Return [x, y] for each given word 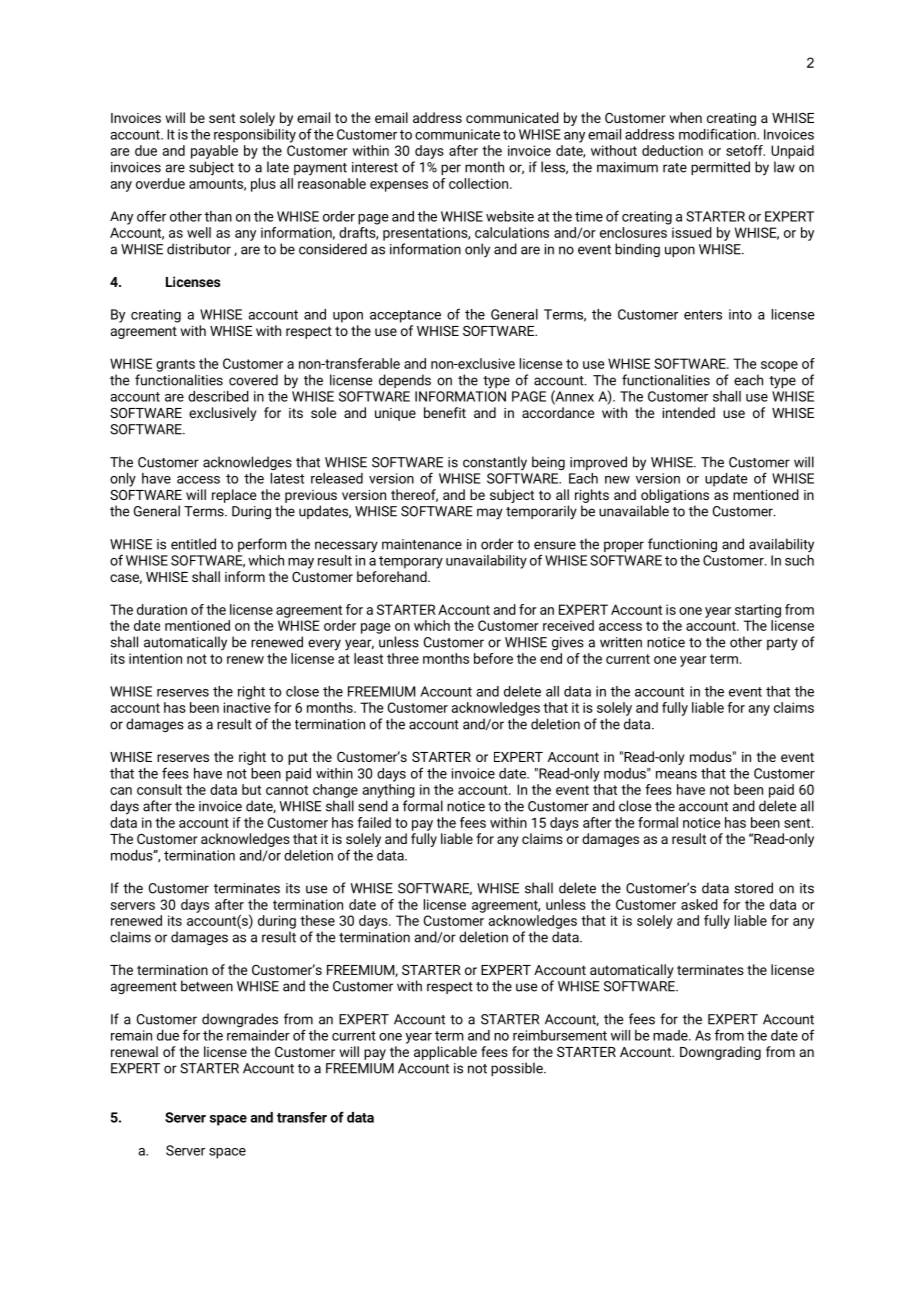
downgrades [240, 1020]
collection [480, 183]
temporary [411, 562]
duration [162, 609]
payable [214, 152]
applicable [445, 1053]
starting [758, 611]
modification [718, 134]
